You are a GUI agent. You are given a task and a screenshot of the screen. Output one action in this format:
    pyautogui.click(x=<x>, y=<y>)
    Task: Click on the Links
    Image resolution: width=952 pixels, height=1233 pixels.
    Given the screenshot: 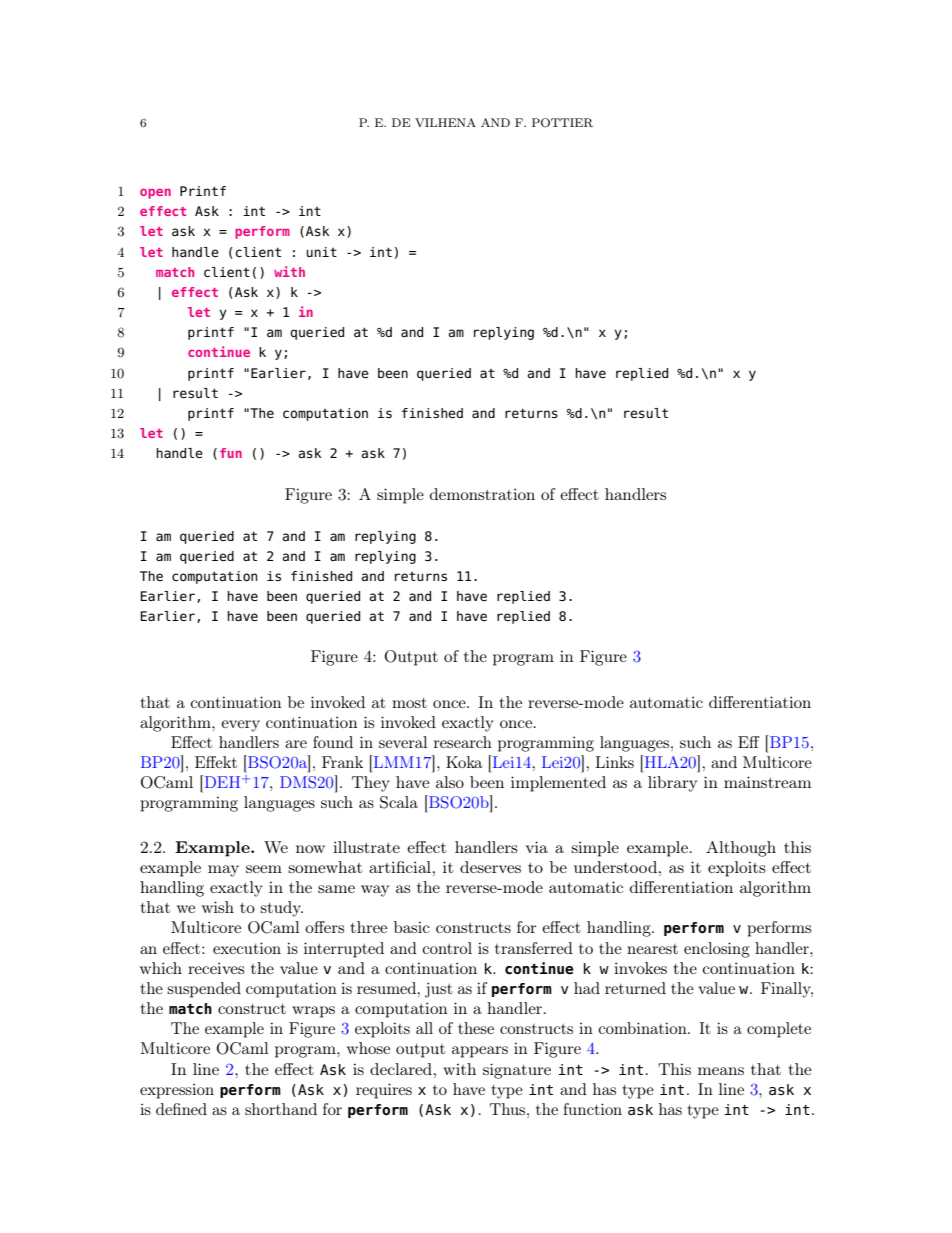 What is the action you would take?
    pyautogui.click(x=615, y=762)
